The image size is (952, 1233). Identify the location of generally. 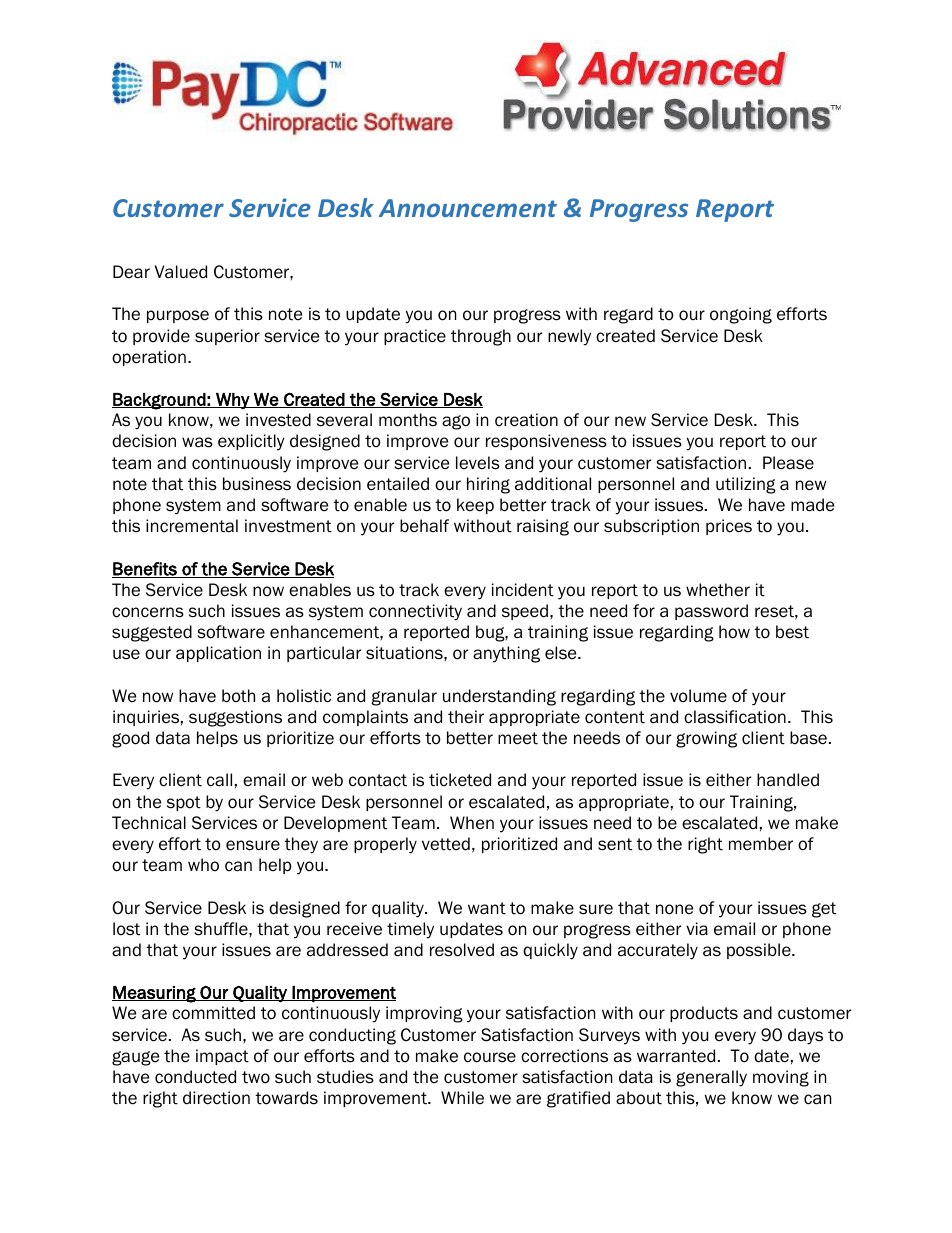
(711, 1078).
